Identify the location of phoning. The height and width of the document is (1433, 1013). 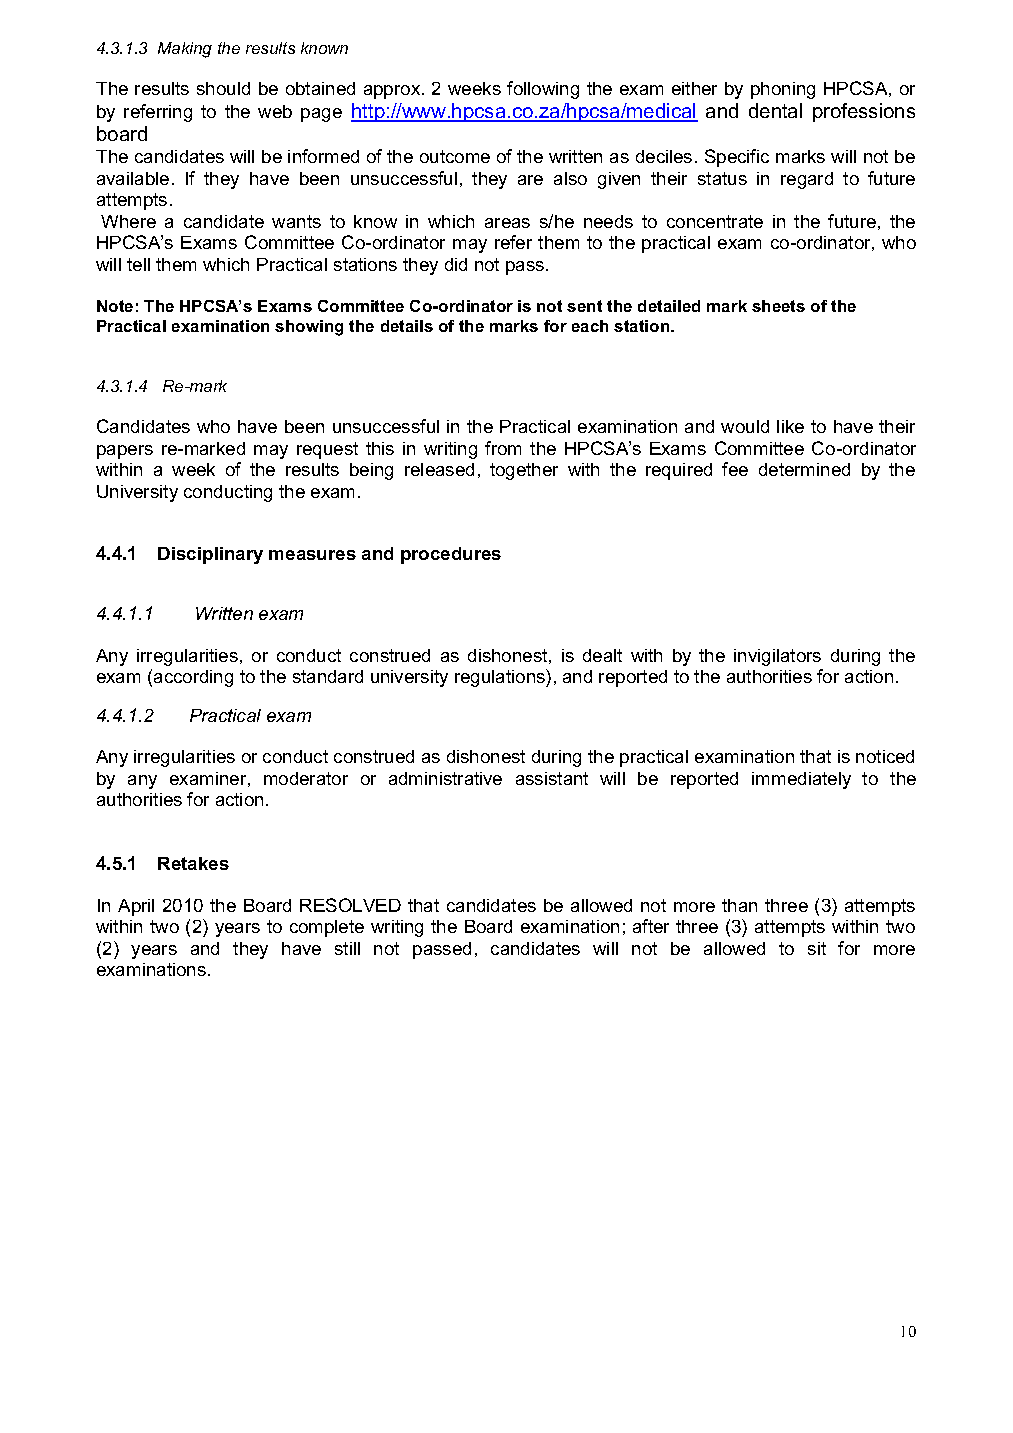
(783, 90).
